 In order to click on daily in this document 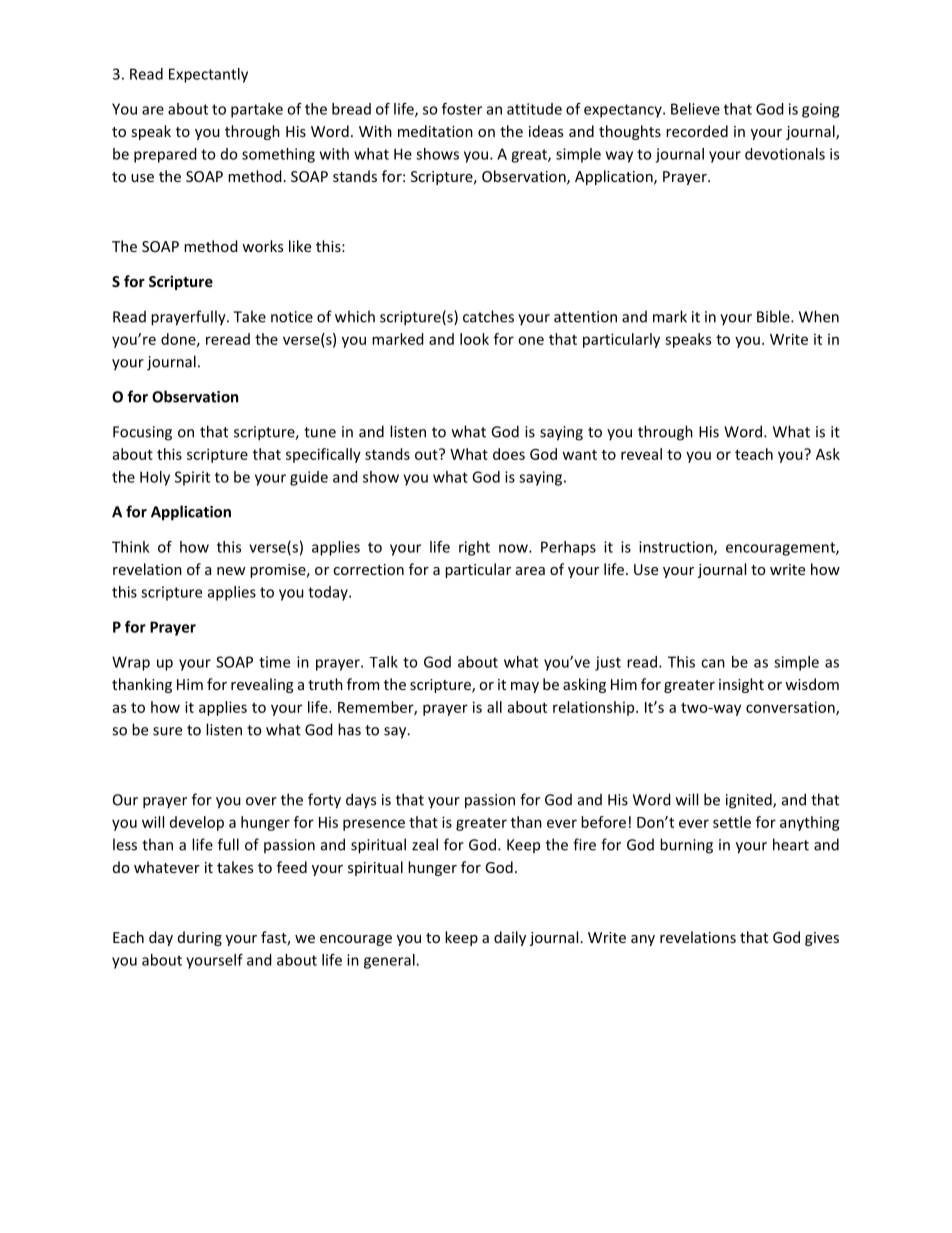, I will do `click(510, 938)`.
